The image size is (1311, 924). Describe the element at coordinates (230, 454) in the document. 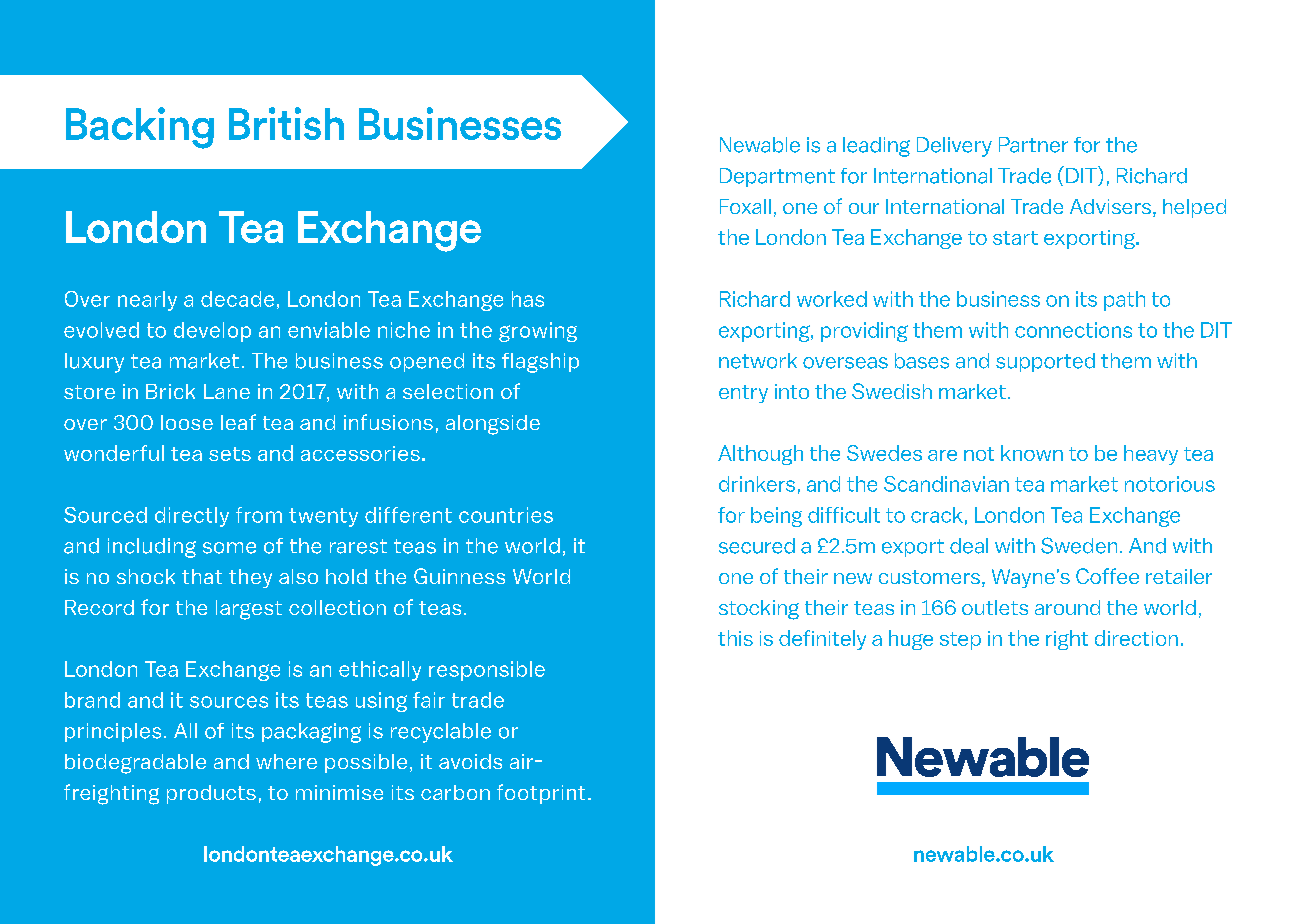

I see `sets` at that location.
